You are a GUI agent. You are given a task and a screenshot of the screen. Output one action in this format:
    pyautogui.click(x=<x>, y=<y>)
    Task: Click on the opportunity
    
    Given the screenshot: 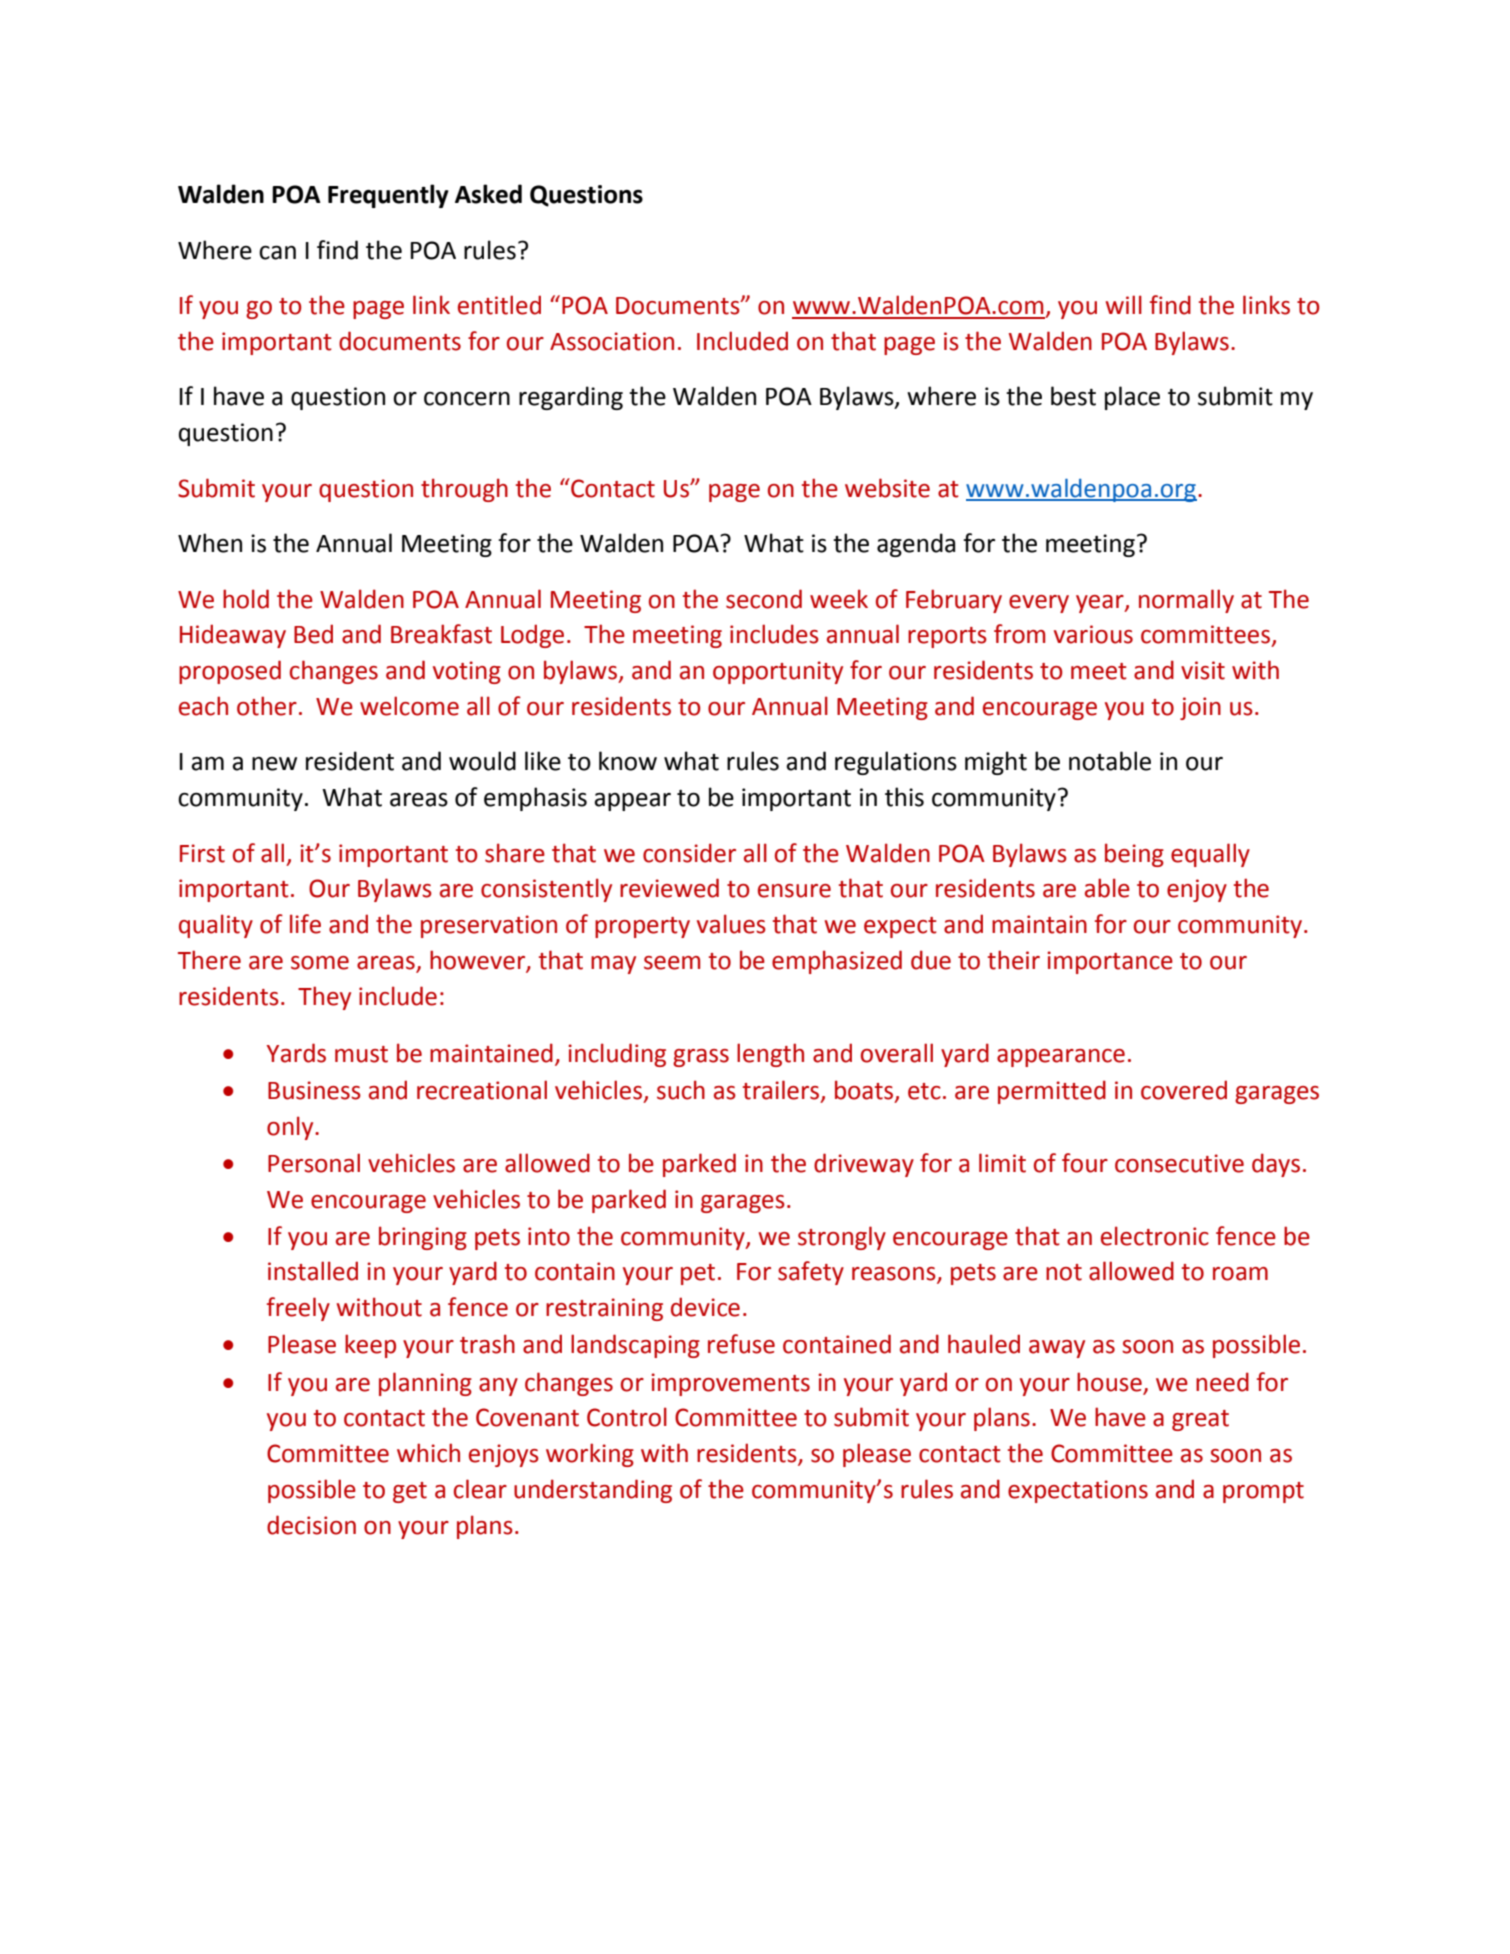 What is the action you would take?
    pyautogui.click(x=778, y=672)
